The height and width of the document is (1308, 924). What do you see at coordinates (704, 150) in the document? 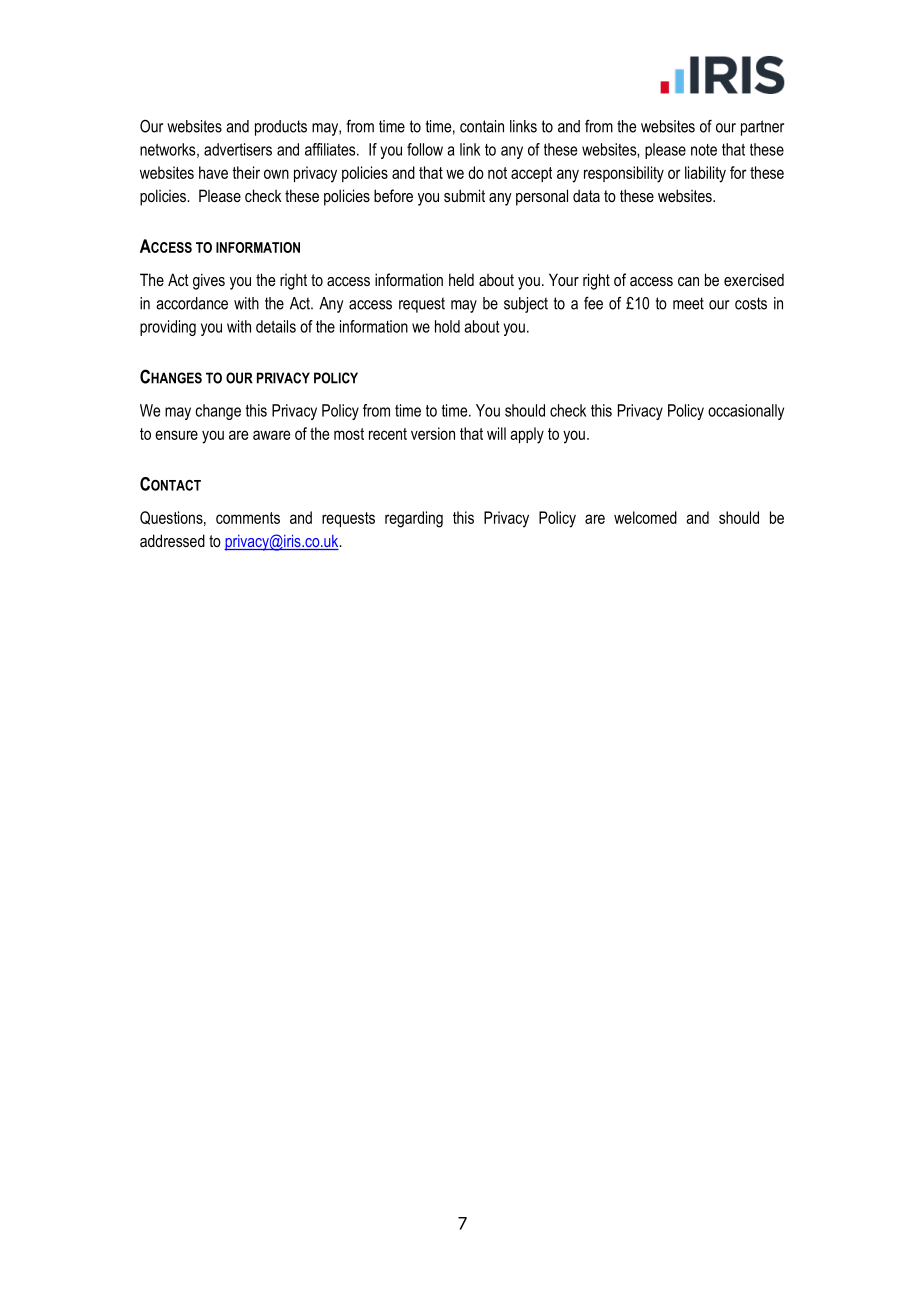
I see `note` at bounding box center [704, 150].
